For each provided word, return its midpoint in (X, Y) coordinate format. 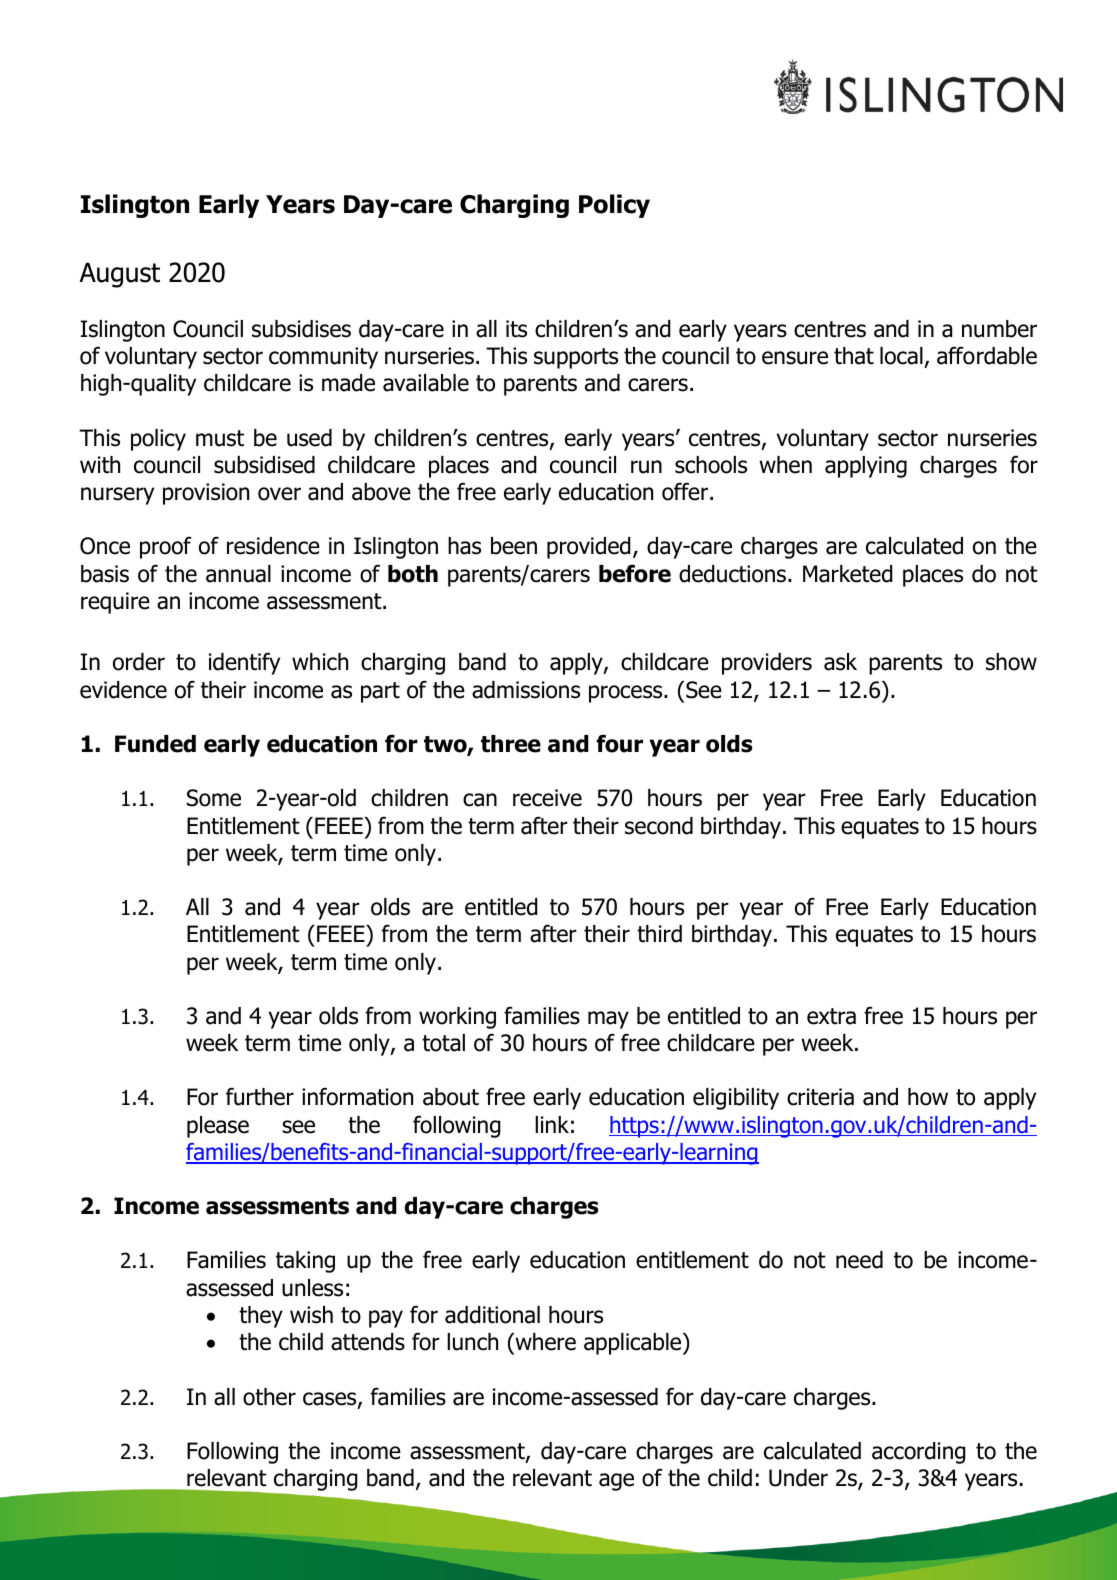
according (919, 1453)
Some (214, 798)
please (218, 1127)
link (552, 1124)
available (426, 383)
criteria (820, 1097)
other (269, 1397)
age (616, 1482)
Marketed (848, 574)
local (901, 356)
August (119, 275)
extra (831, 1016)
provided (589, 548)
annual (238, 574)
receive (547, 798)
